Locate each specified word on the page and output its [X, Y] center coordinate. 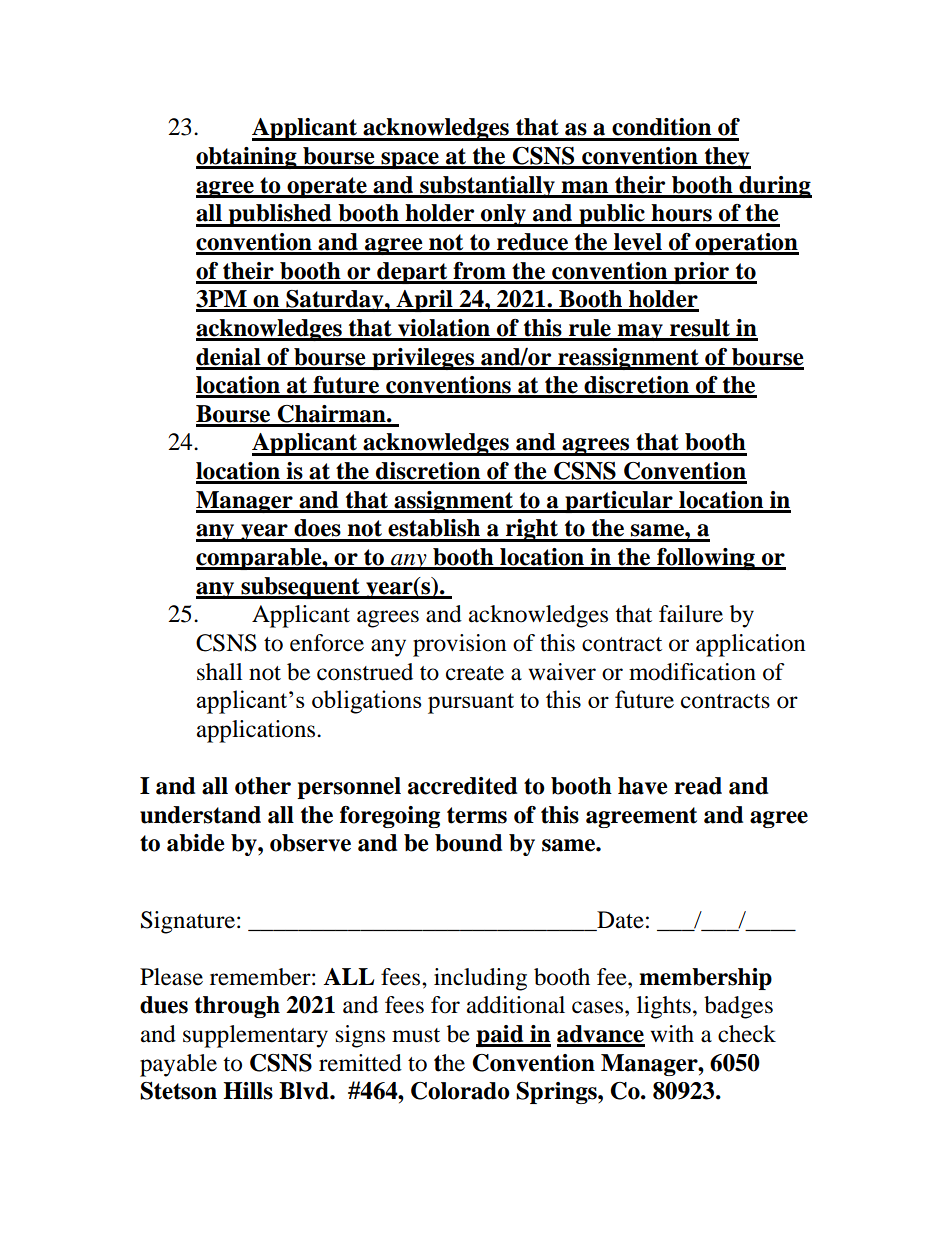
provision [460, 645]
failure [691, 614]
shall [219, 672]
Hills [248, 1091]
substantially [487, 187]
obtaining [247, 158]
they [726, 158]
